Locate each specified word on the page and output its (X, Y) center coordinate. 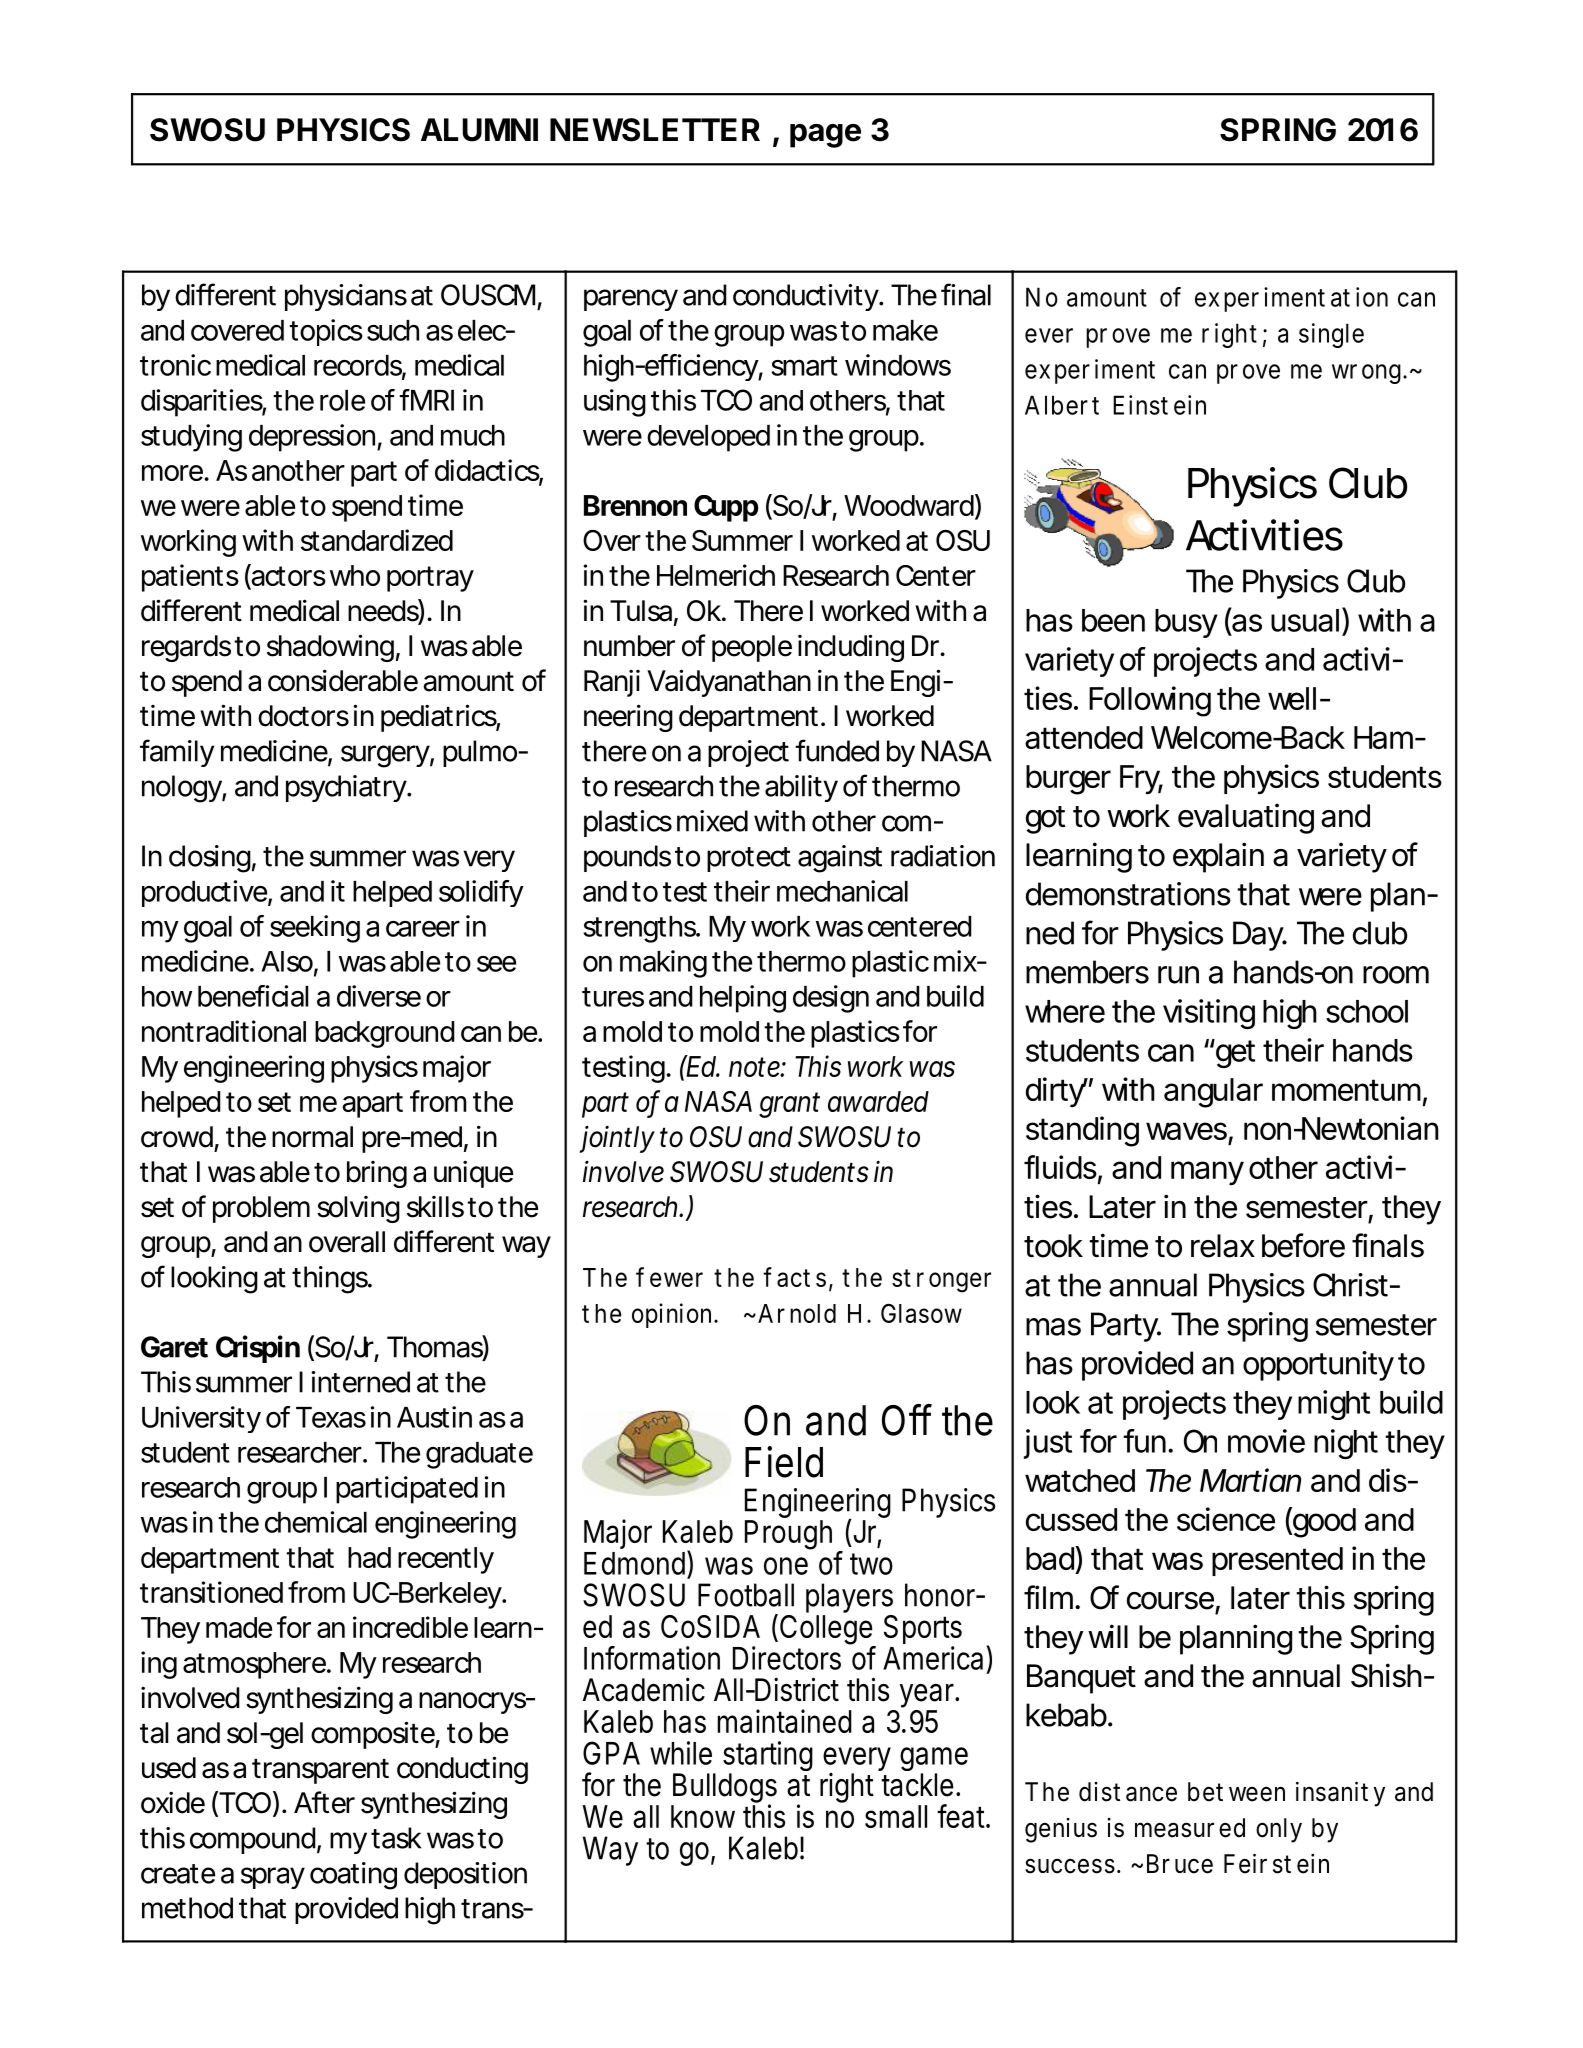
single (1331, 335)
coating (353, 1876)
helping (743, 999)
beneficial (253, 996)
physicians (346, 297)
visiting (1209, 1014)
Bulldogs (724, 1789)
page (825, 136)
